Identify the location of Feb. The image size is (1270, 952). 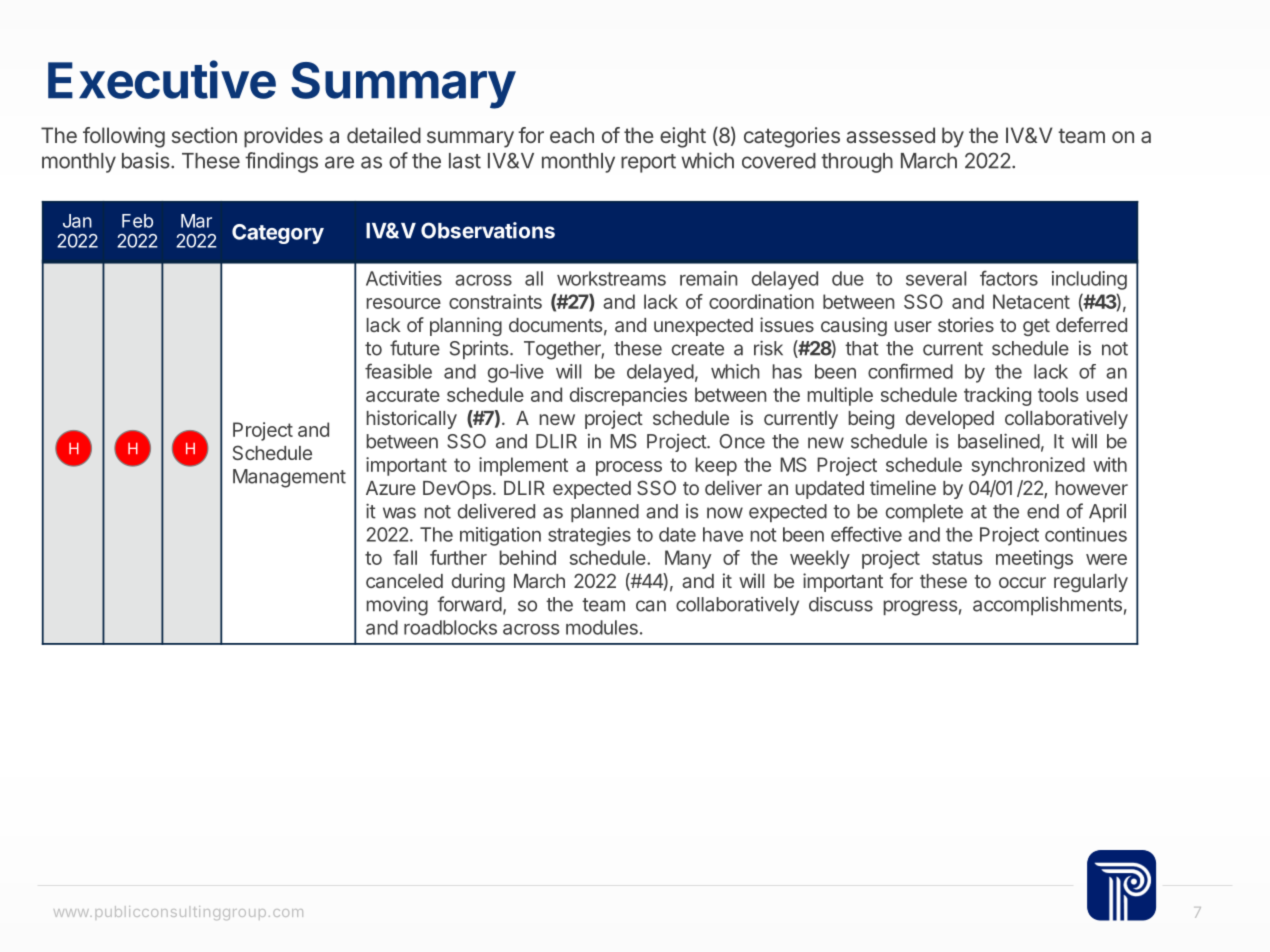
(137, 221).
